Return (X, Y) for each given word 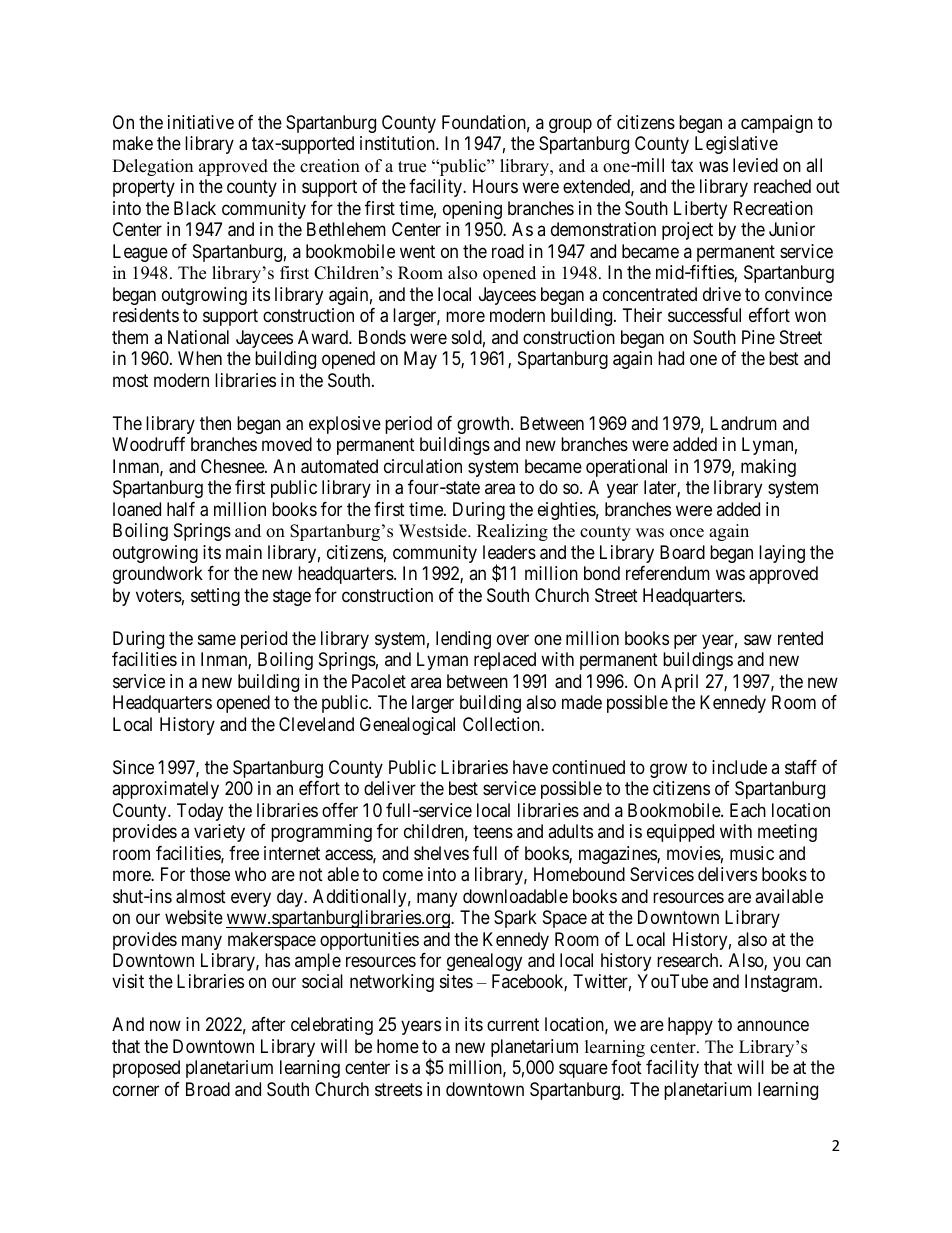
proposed (146, 1069)
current (513, 1025)
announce (773, 1026)
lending (463, 640)
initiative (201, 122)
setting (215, 597)
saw (758, 640)
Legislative (736, 145)
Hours (495, 186)
